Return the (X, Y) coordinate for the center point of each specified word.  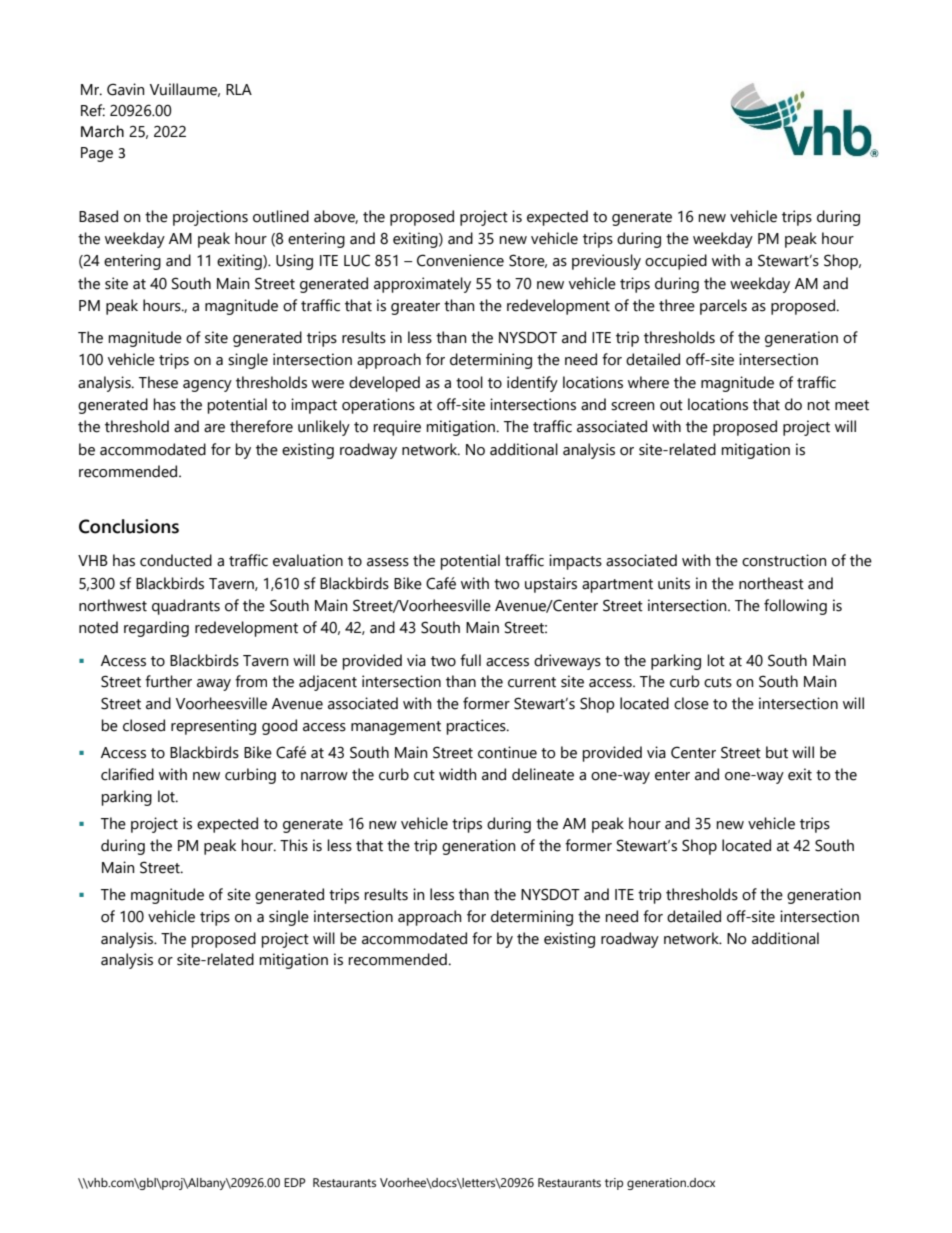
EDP (295, 1182)
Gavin (126, 89)
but (777, 752)
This (294, 845)
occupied (676, 262)
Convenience (460, 260)
